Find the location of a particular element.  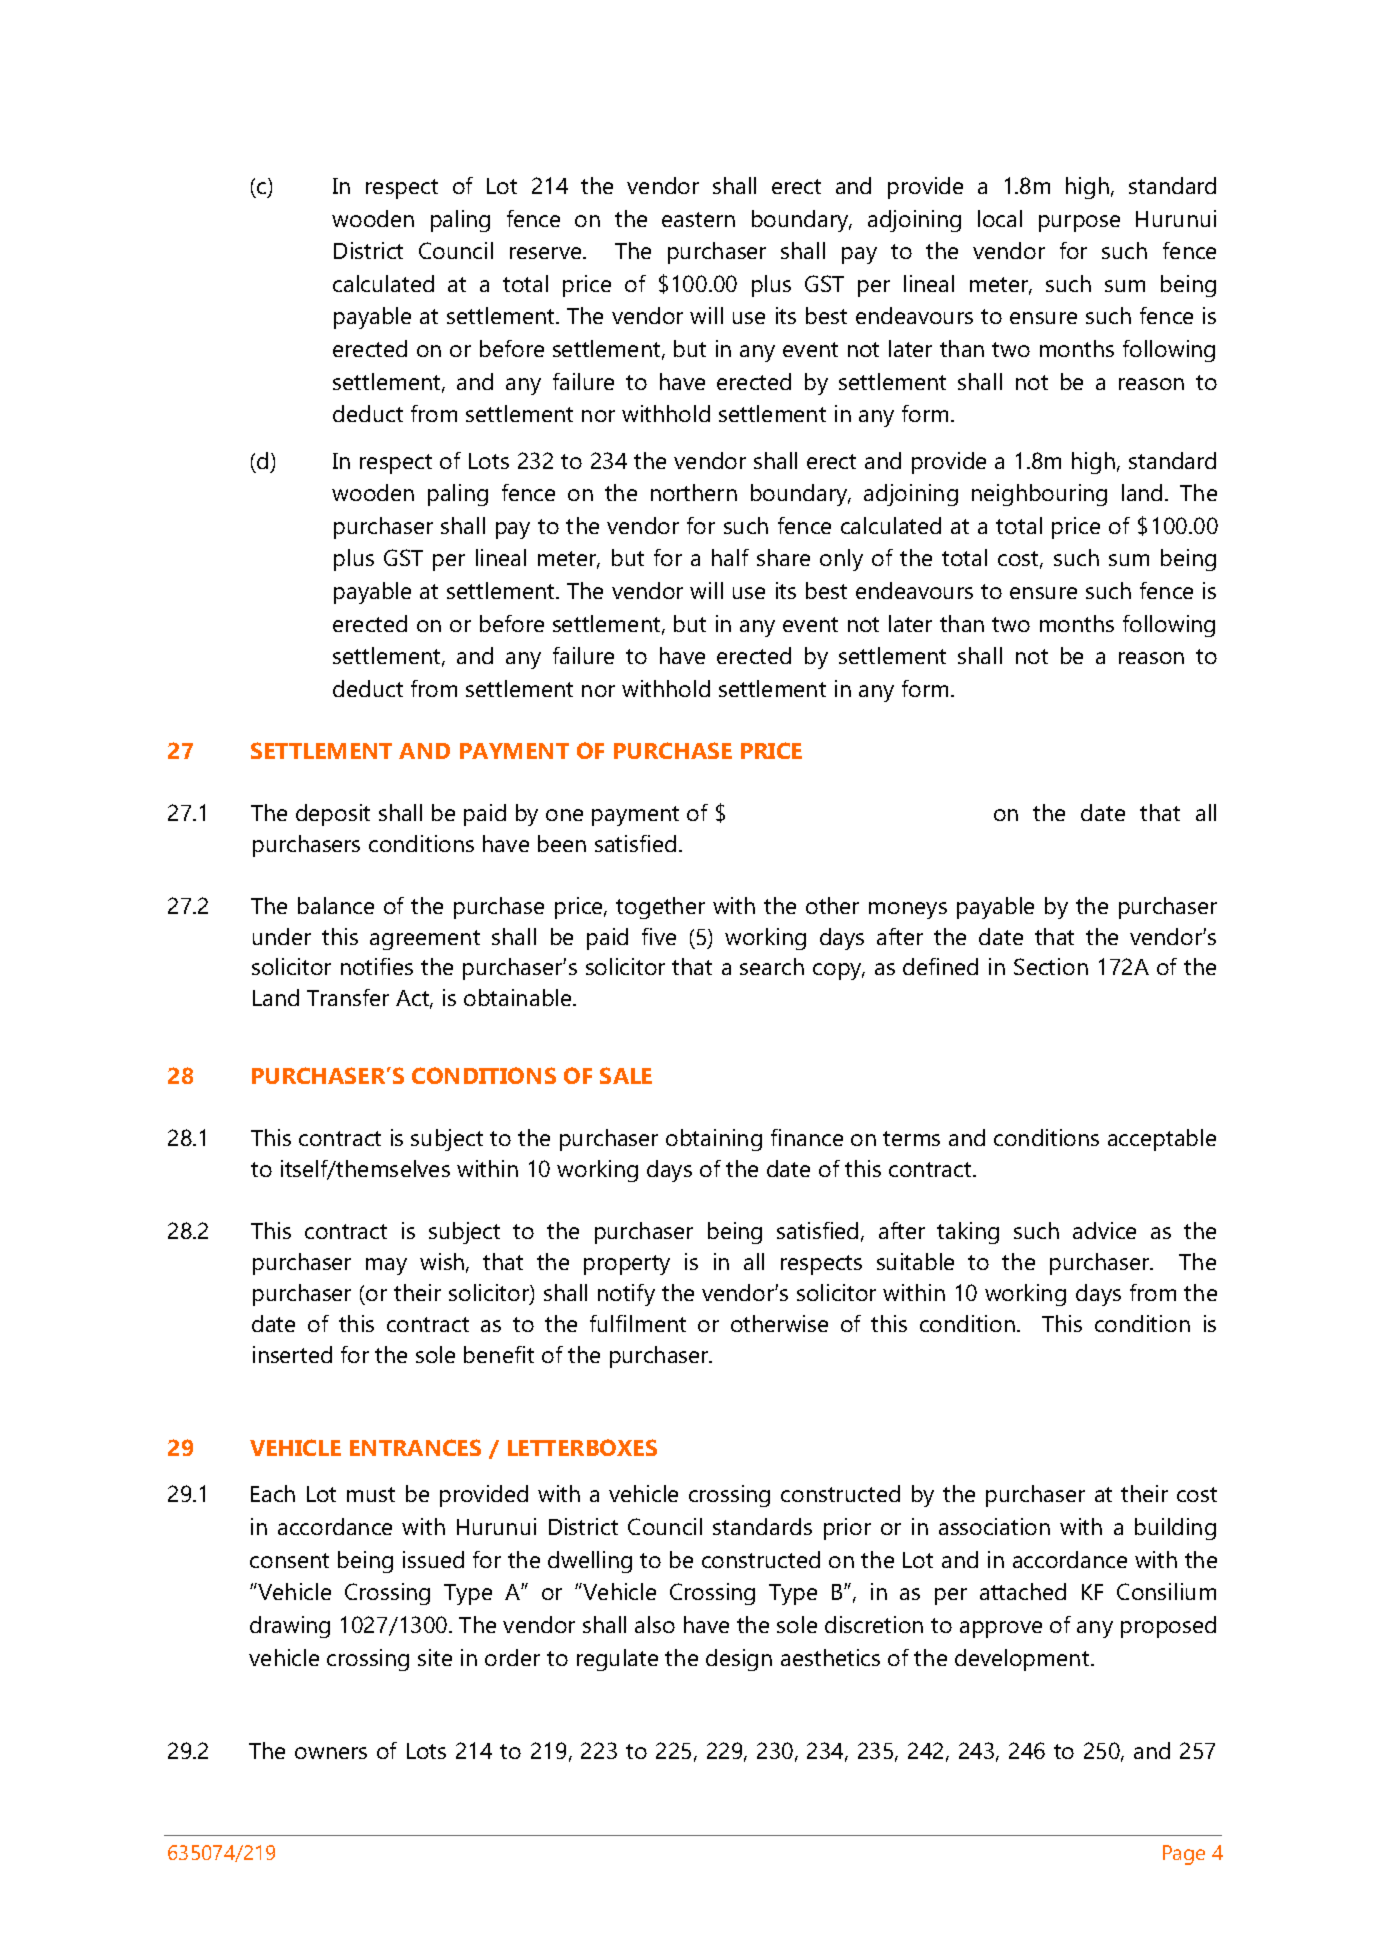

neighbouring is located at coordinates (1039, 495).
